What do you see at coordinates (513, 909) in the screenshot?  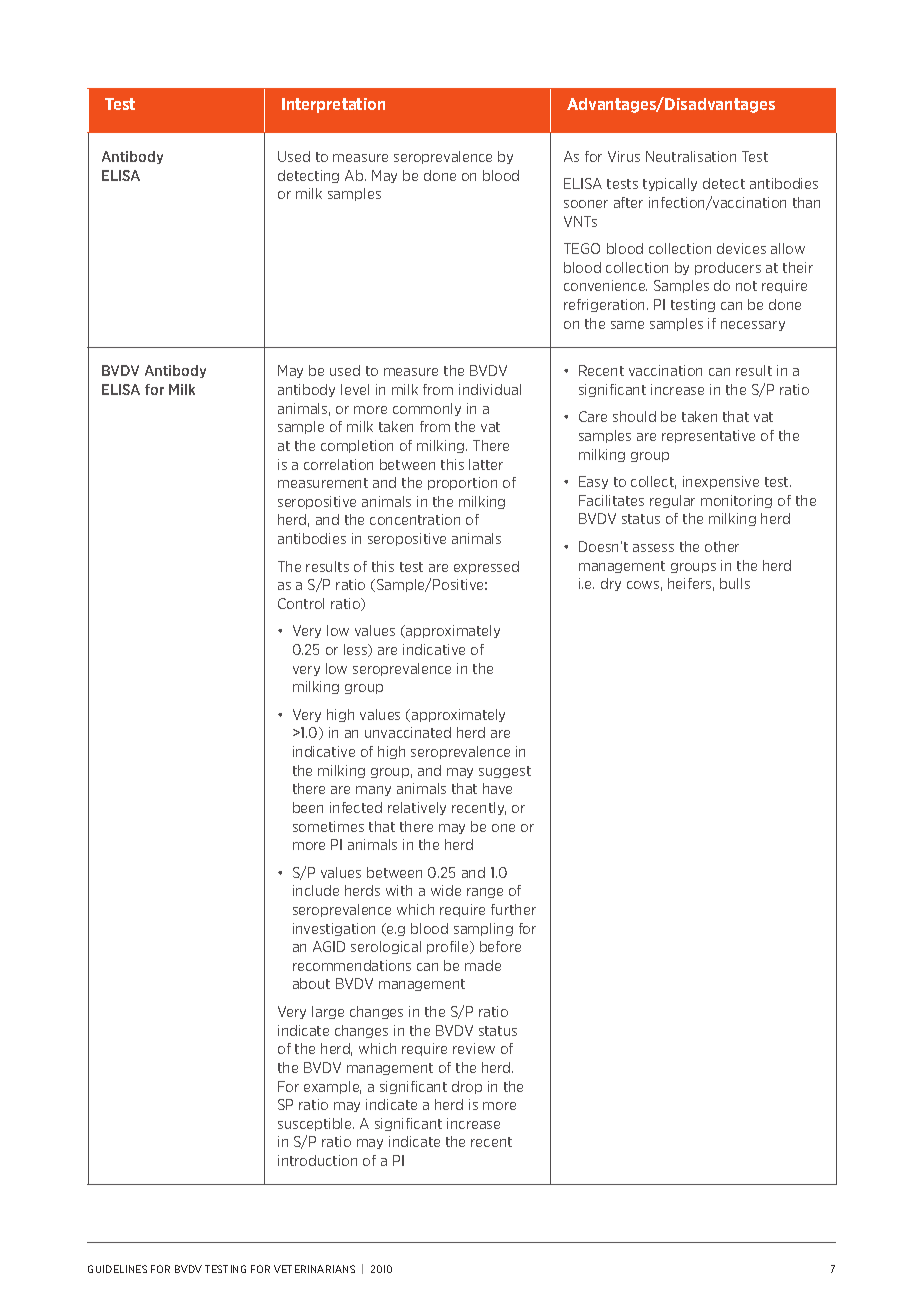 I see `further` at bounding box center [513, 909].
